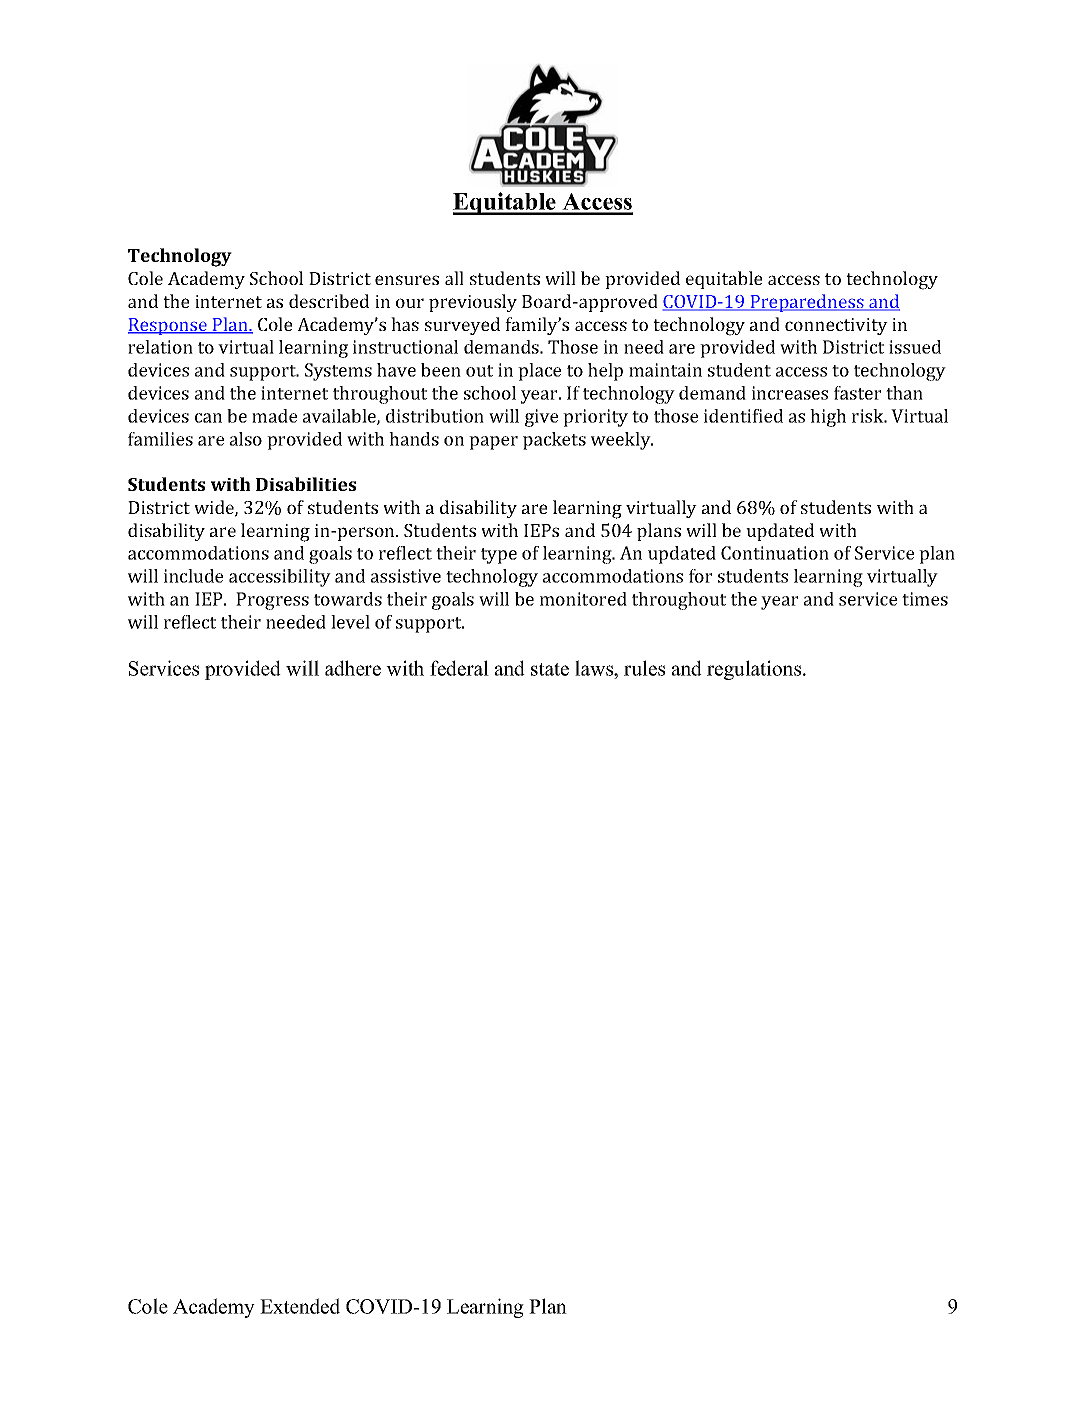  Describe the element at coordinates (300, 1306) in the screenshot. I see `Extended` at that location.
